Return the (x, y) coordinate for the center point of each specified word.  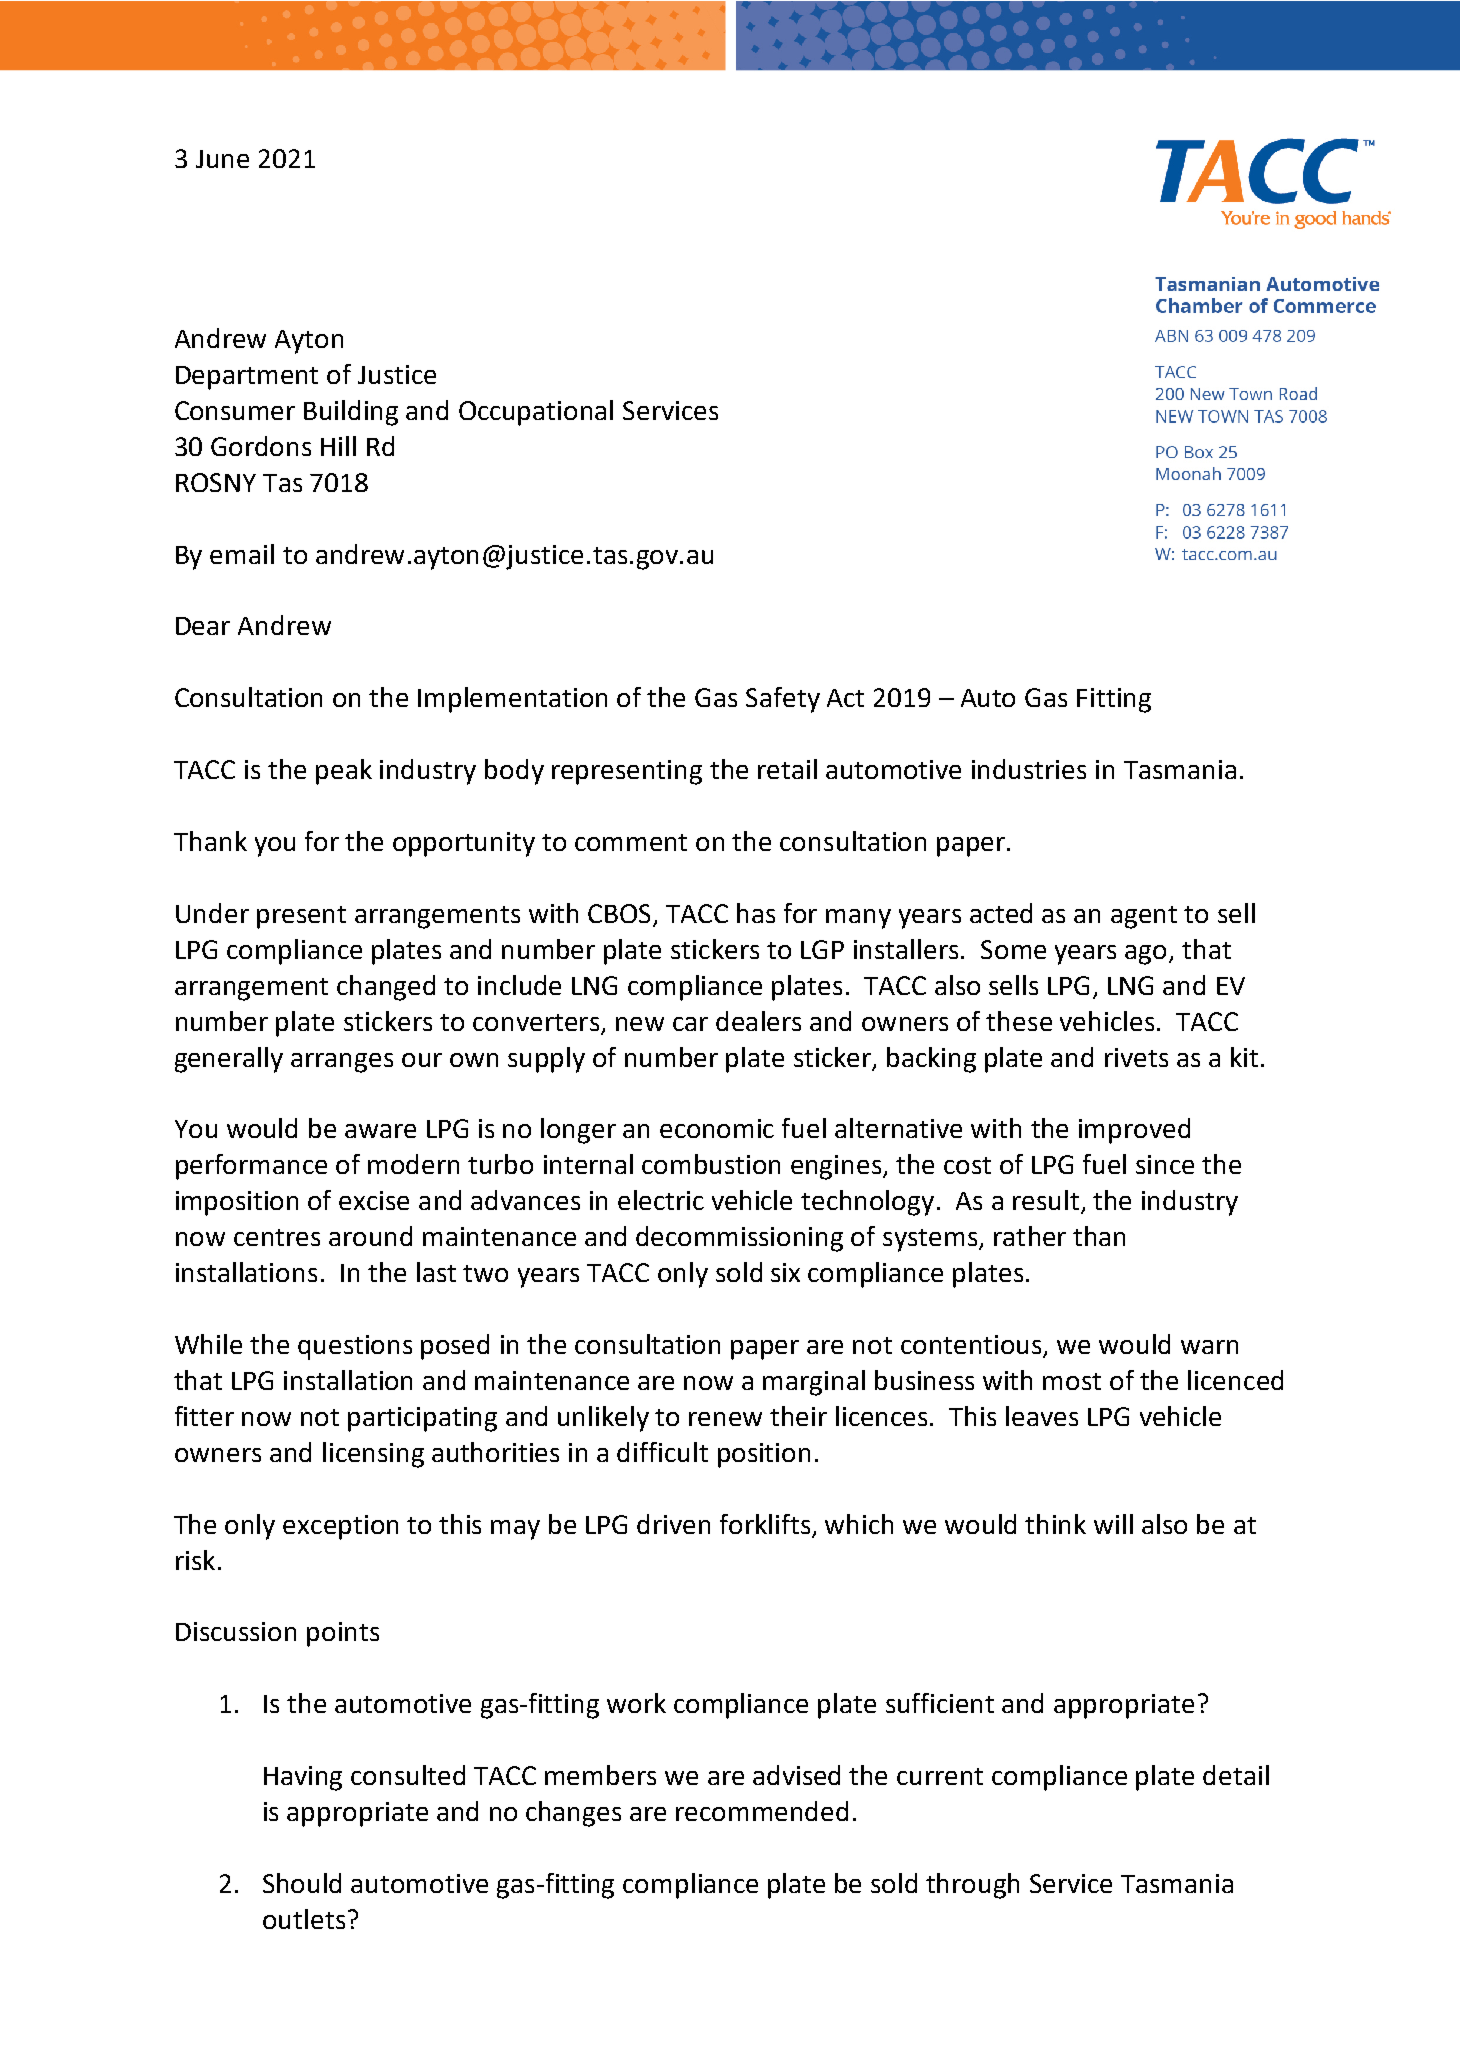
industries (1029, 769)
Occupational (536, 413)
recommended (762, 1811)
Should (302, 1883)
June (222, 159)
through (972, 1886)
